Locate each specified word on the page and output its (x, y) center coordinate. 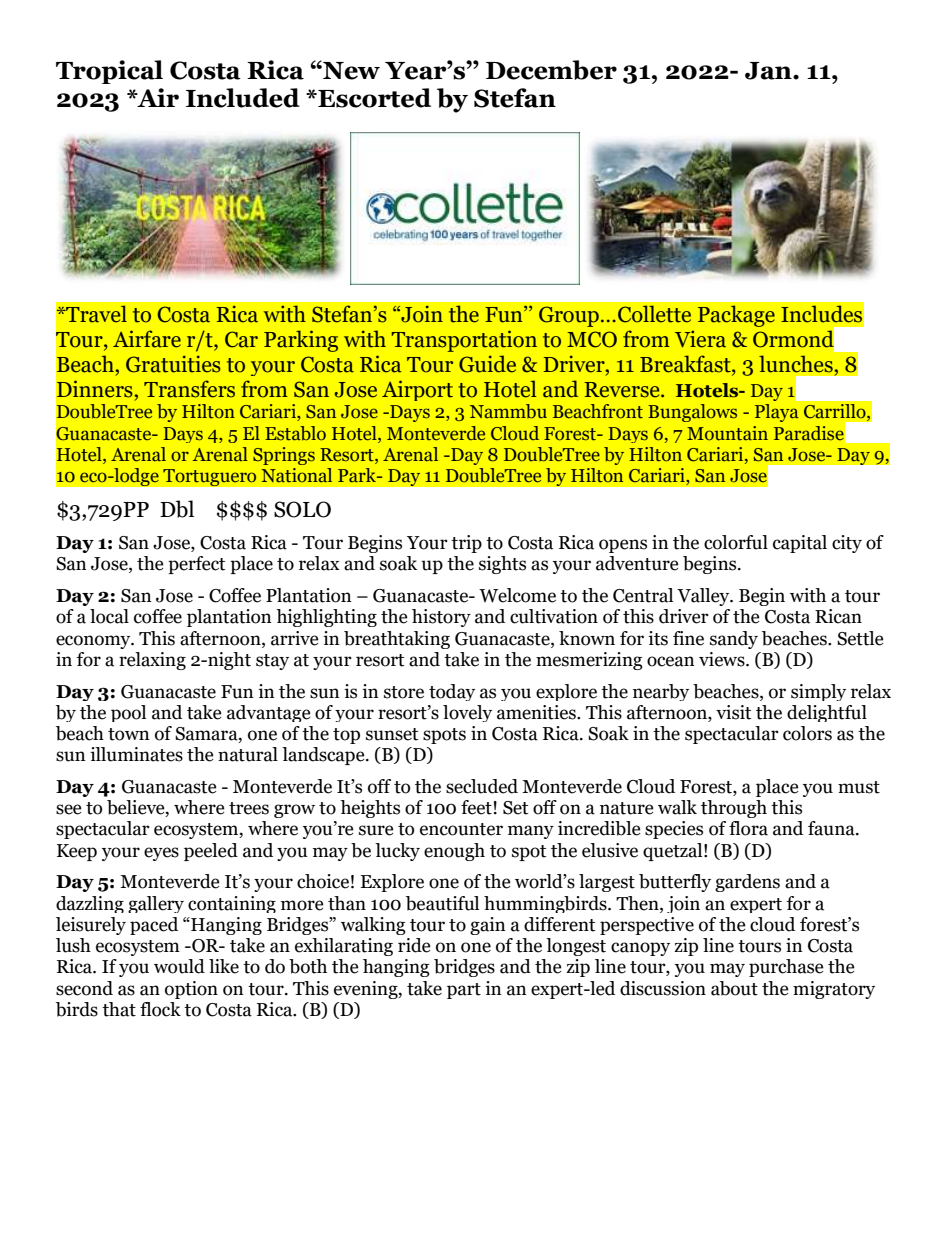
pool (128, 713)
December (551, 70)
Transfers (189, 389)
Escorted (373, 98)
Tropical (109, 72)
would (179, 966)
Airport (417, 390)
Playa (777, 413)
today (452, 692)
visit (733, 712)
